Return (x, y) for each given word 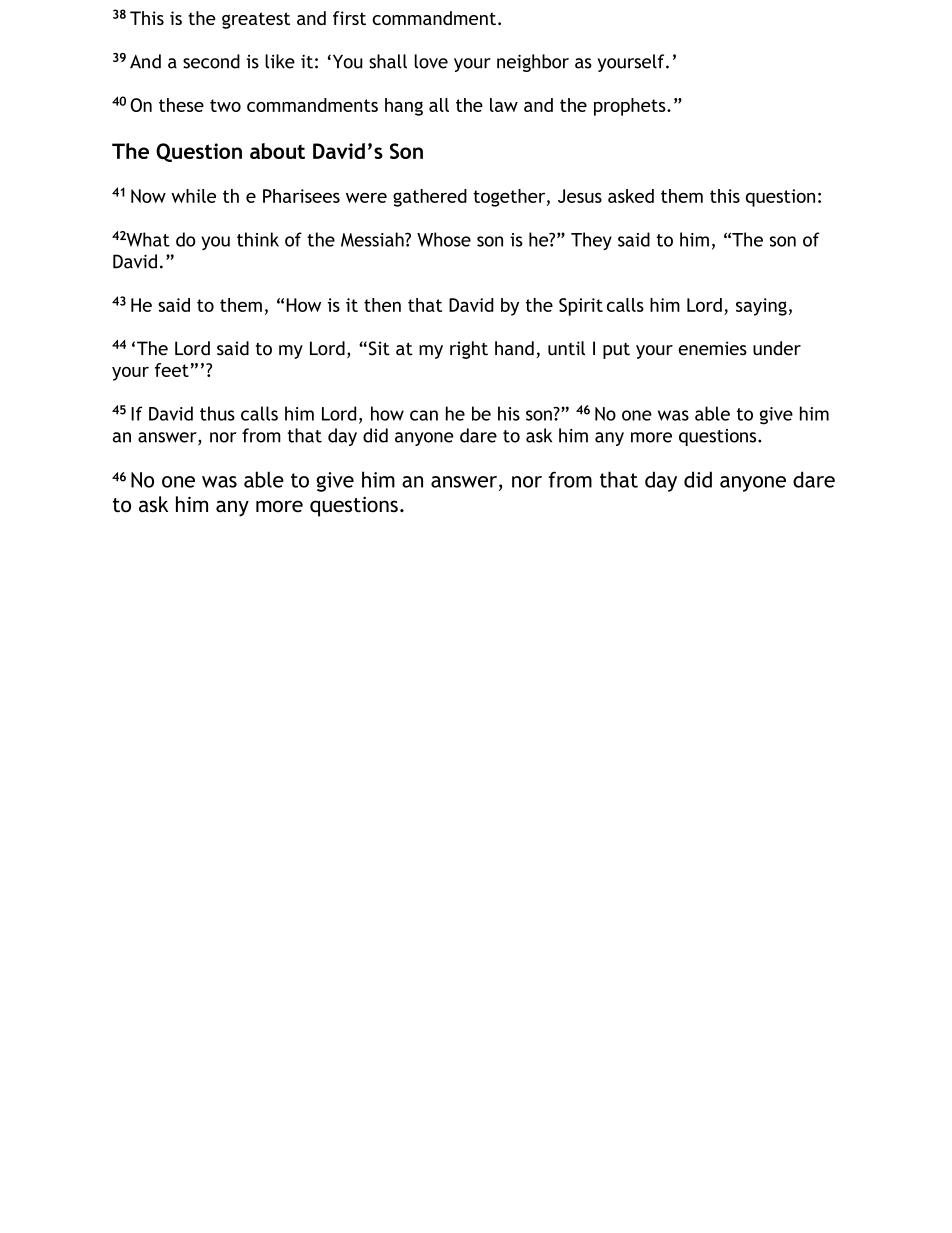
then (382, 305)
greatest (256, 20)
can (424, 415)
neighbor (533, 63)
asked (631, 196)
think (258, 239)
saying (761, 307)
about (277, 151)
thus (217, 413)
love (431, 61)
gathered (430, 198)
